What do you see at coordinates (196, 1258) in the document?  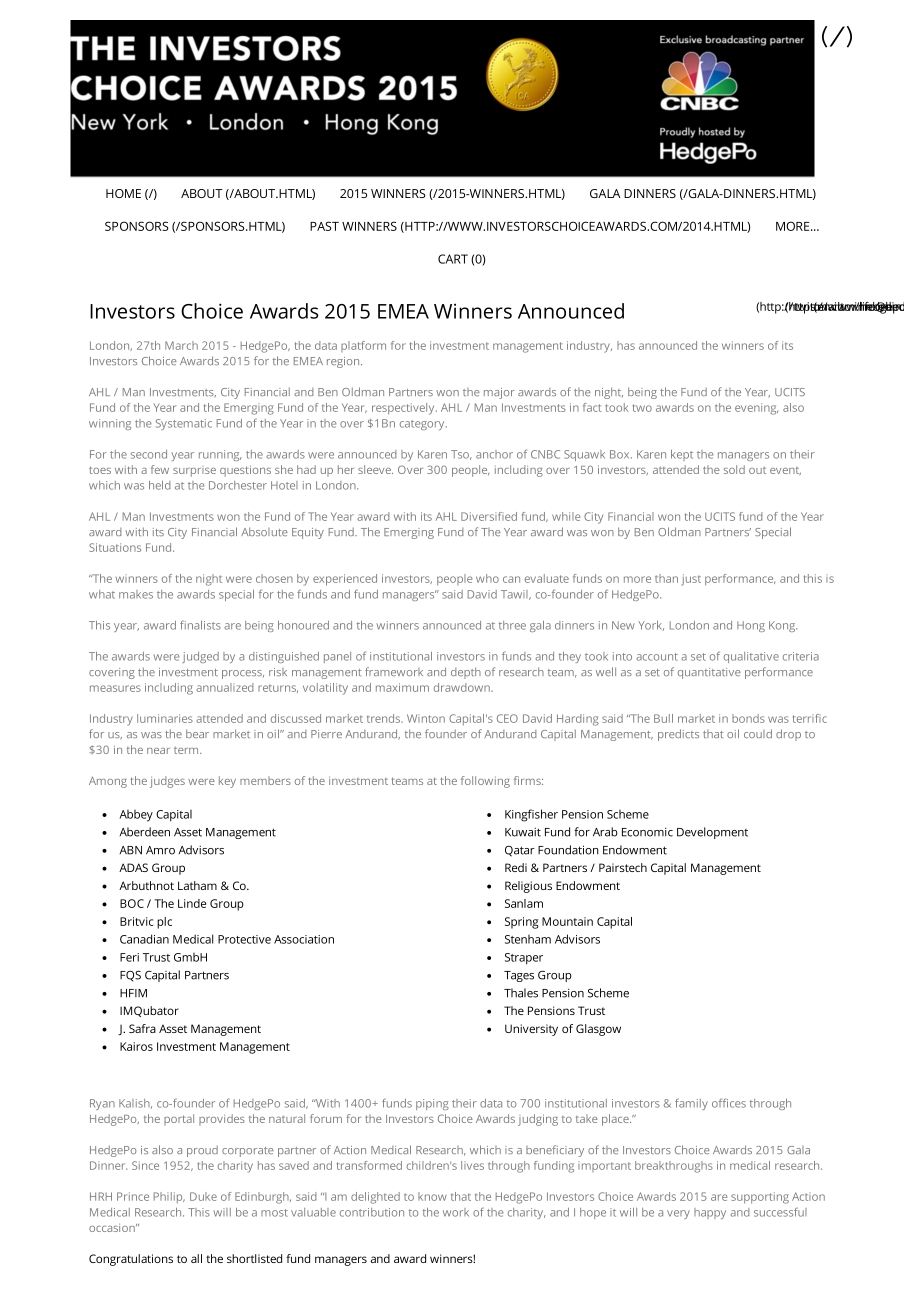 I see `all` at bounding box center [196, 1258].
